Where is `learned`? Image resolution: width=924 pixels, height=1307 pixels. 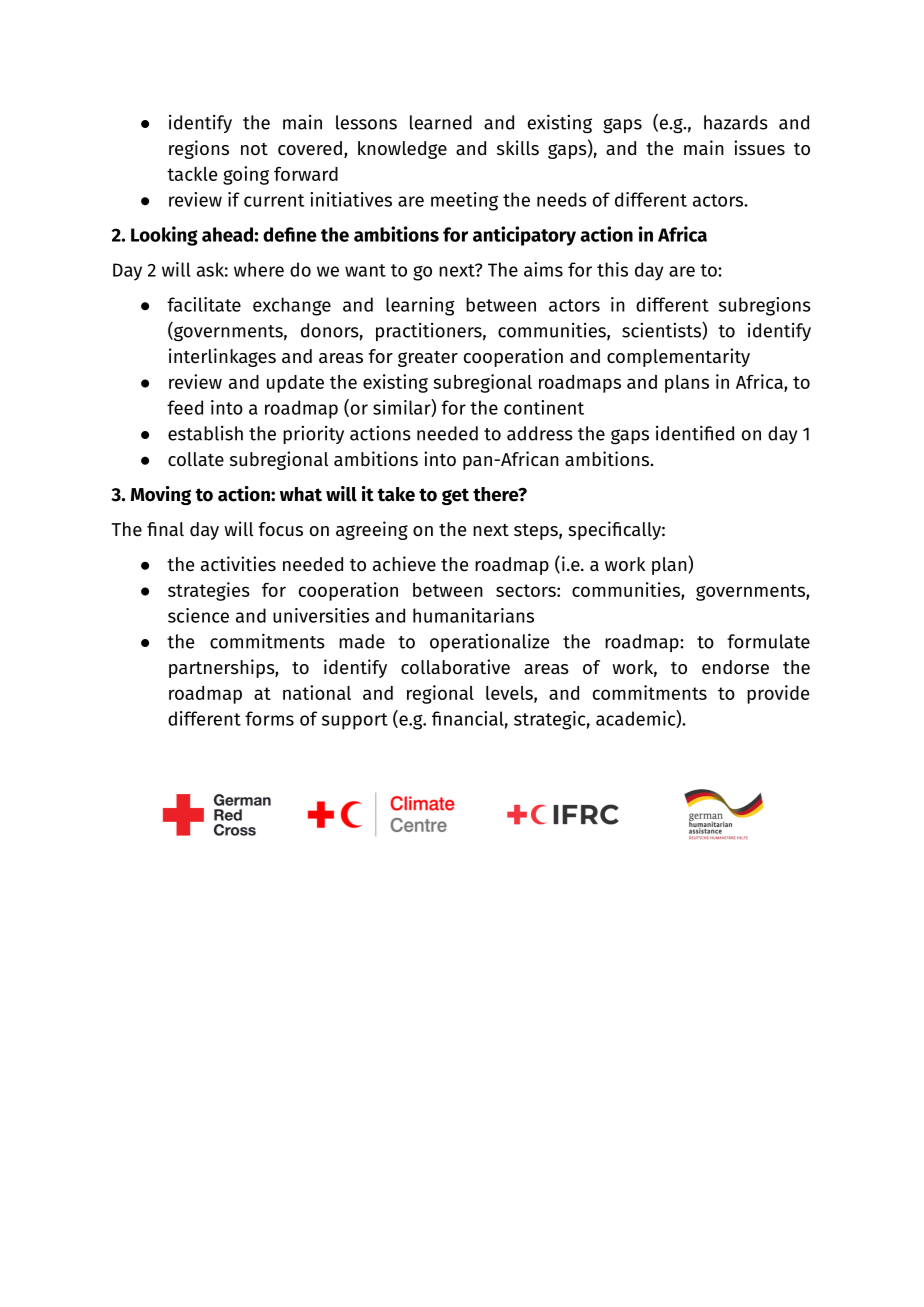 learned is located at coordinates (441, 122).
